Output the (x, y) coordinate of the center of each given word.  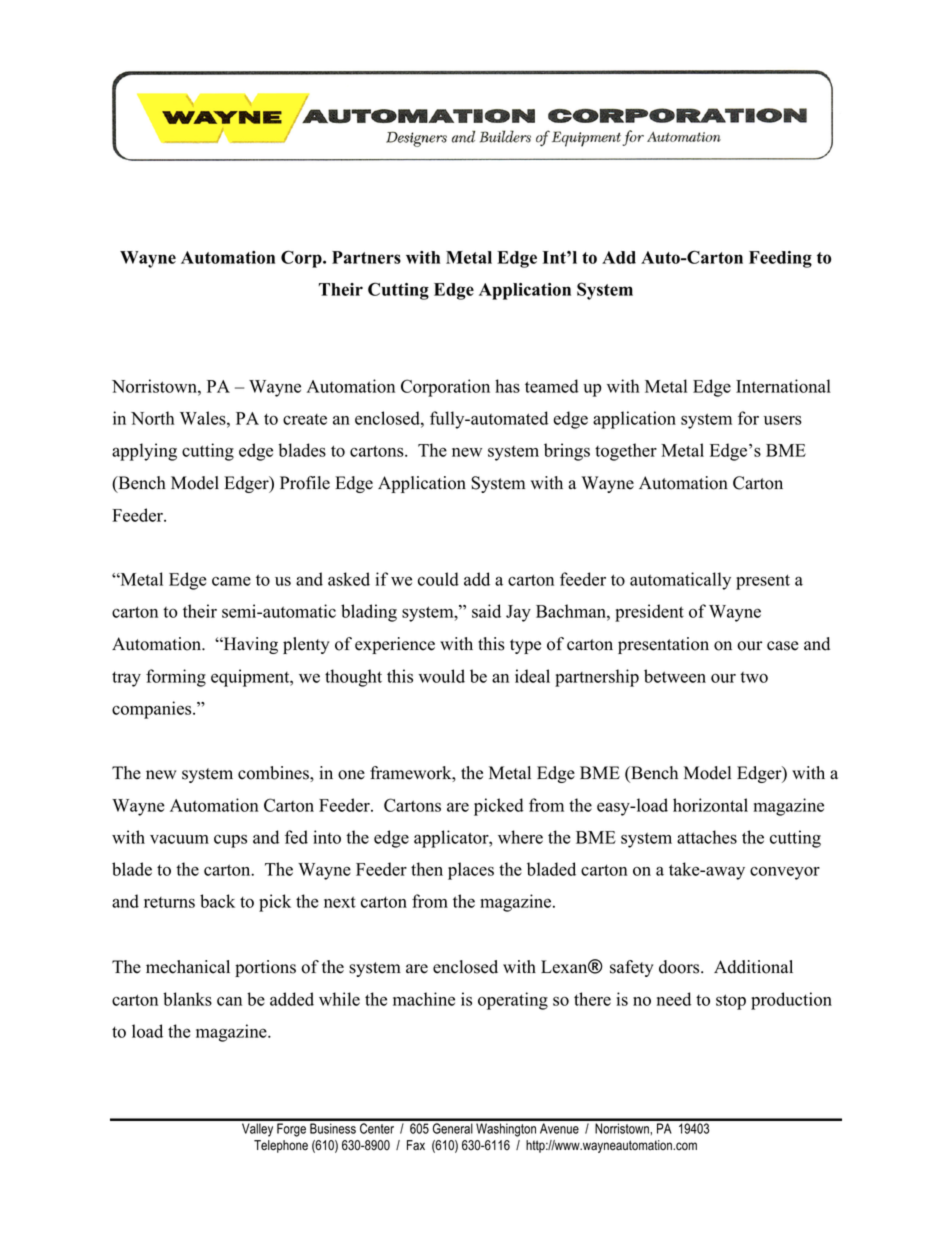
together (626, 452)
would (442, 676)
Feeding (780, 259)
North (152, 418)
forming (176, 678)
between (675, 676)
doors (680, 967)
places (471, 871)
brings (567, 452)
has (507, 386)
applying (144, 452)
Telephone (281, 1146)
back (217, 901)
